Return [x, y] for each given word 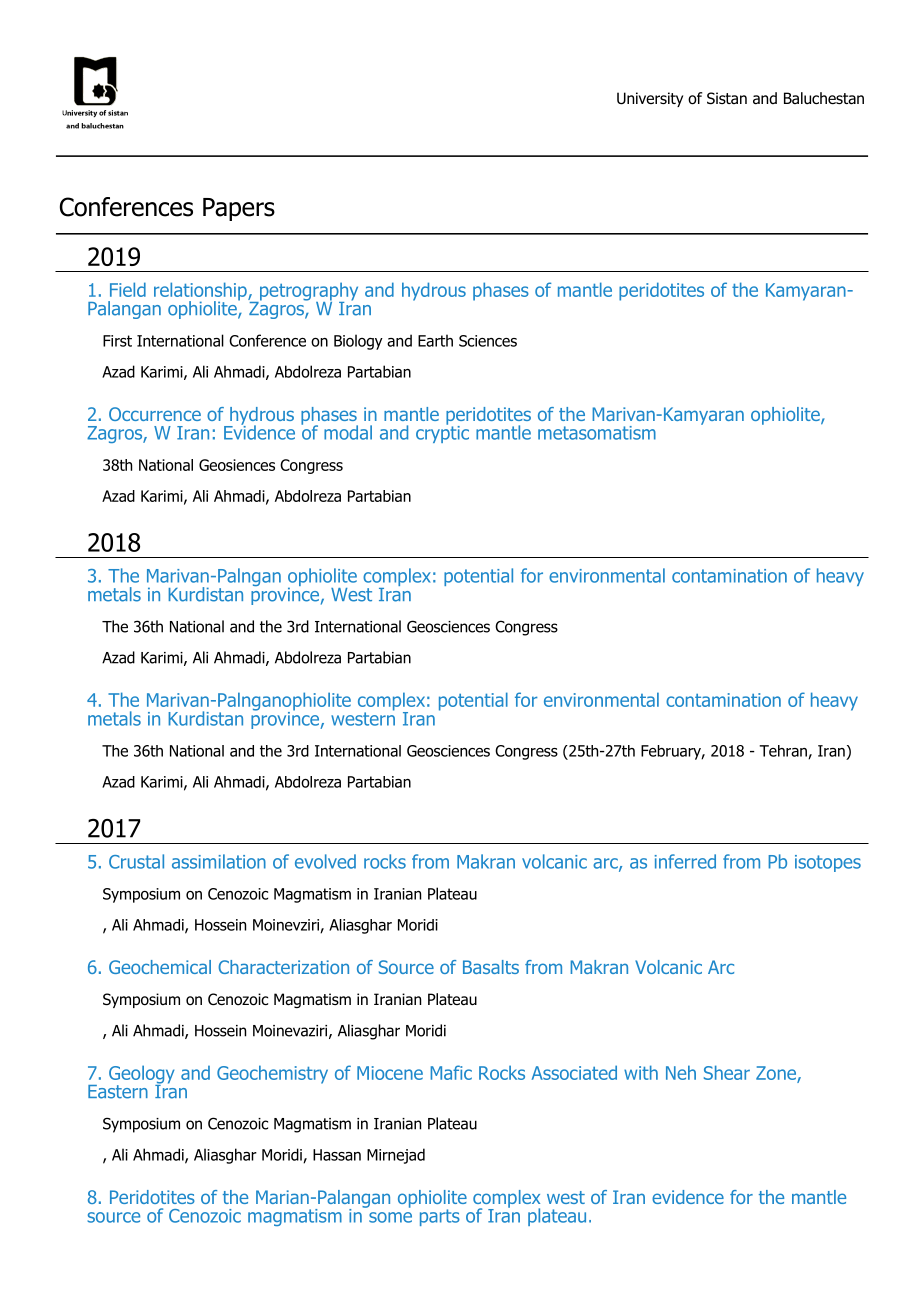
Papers [239, 209]
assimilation [219, 861]
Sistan [727, 98]
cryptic [442, 433]
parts [440, 1217]
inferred [685, 861]
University [650, 99]
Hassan [337, 1155]
